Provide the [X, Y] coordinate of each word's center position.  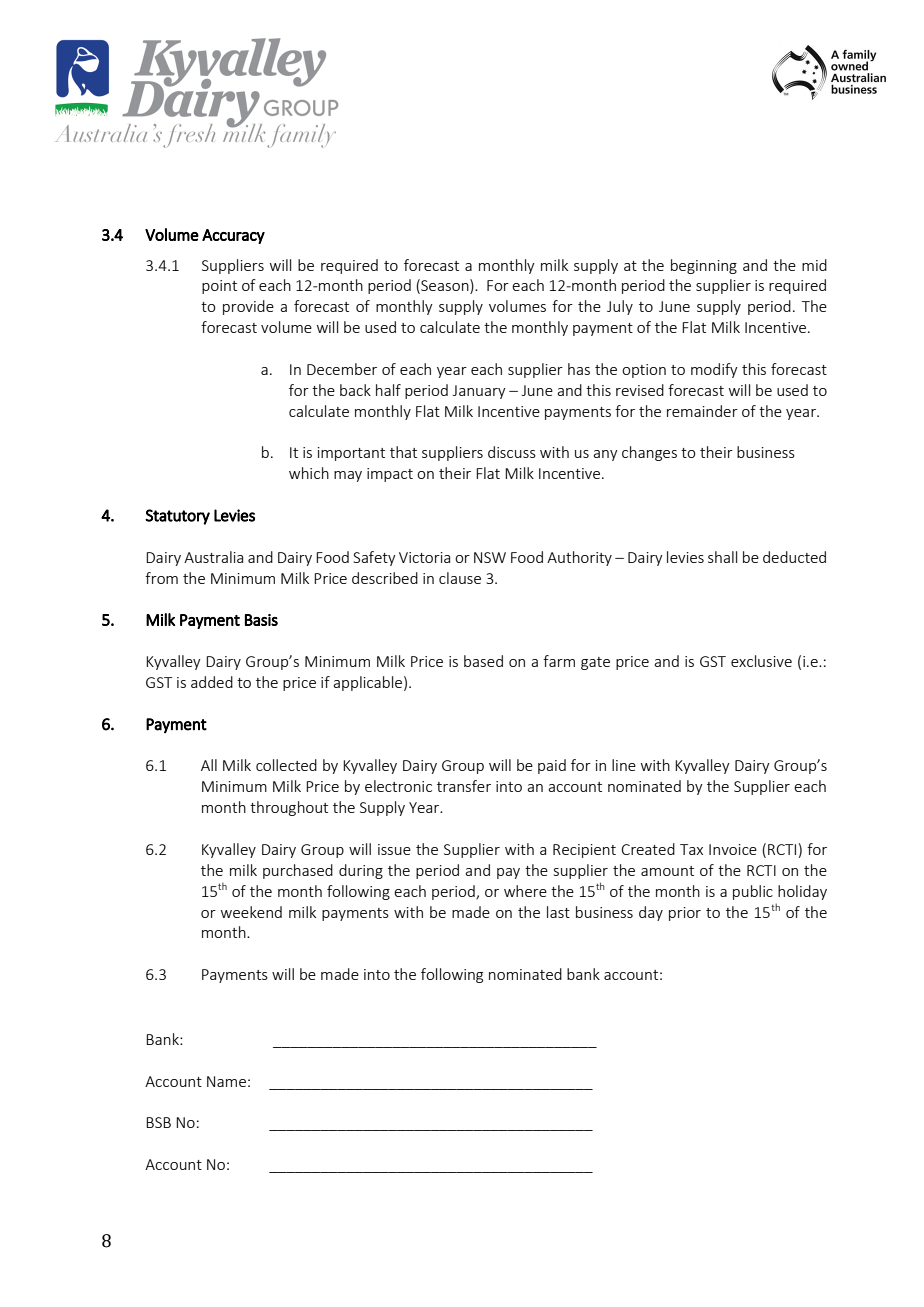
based [483, 661]
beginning [704, 266]
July [620, 307]
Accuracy [233, 236]
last [558, 912]
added [212, 682]
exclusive [761, 661]
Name [226, 1081]
